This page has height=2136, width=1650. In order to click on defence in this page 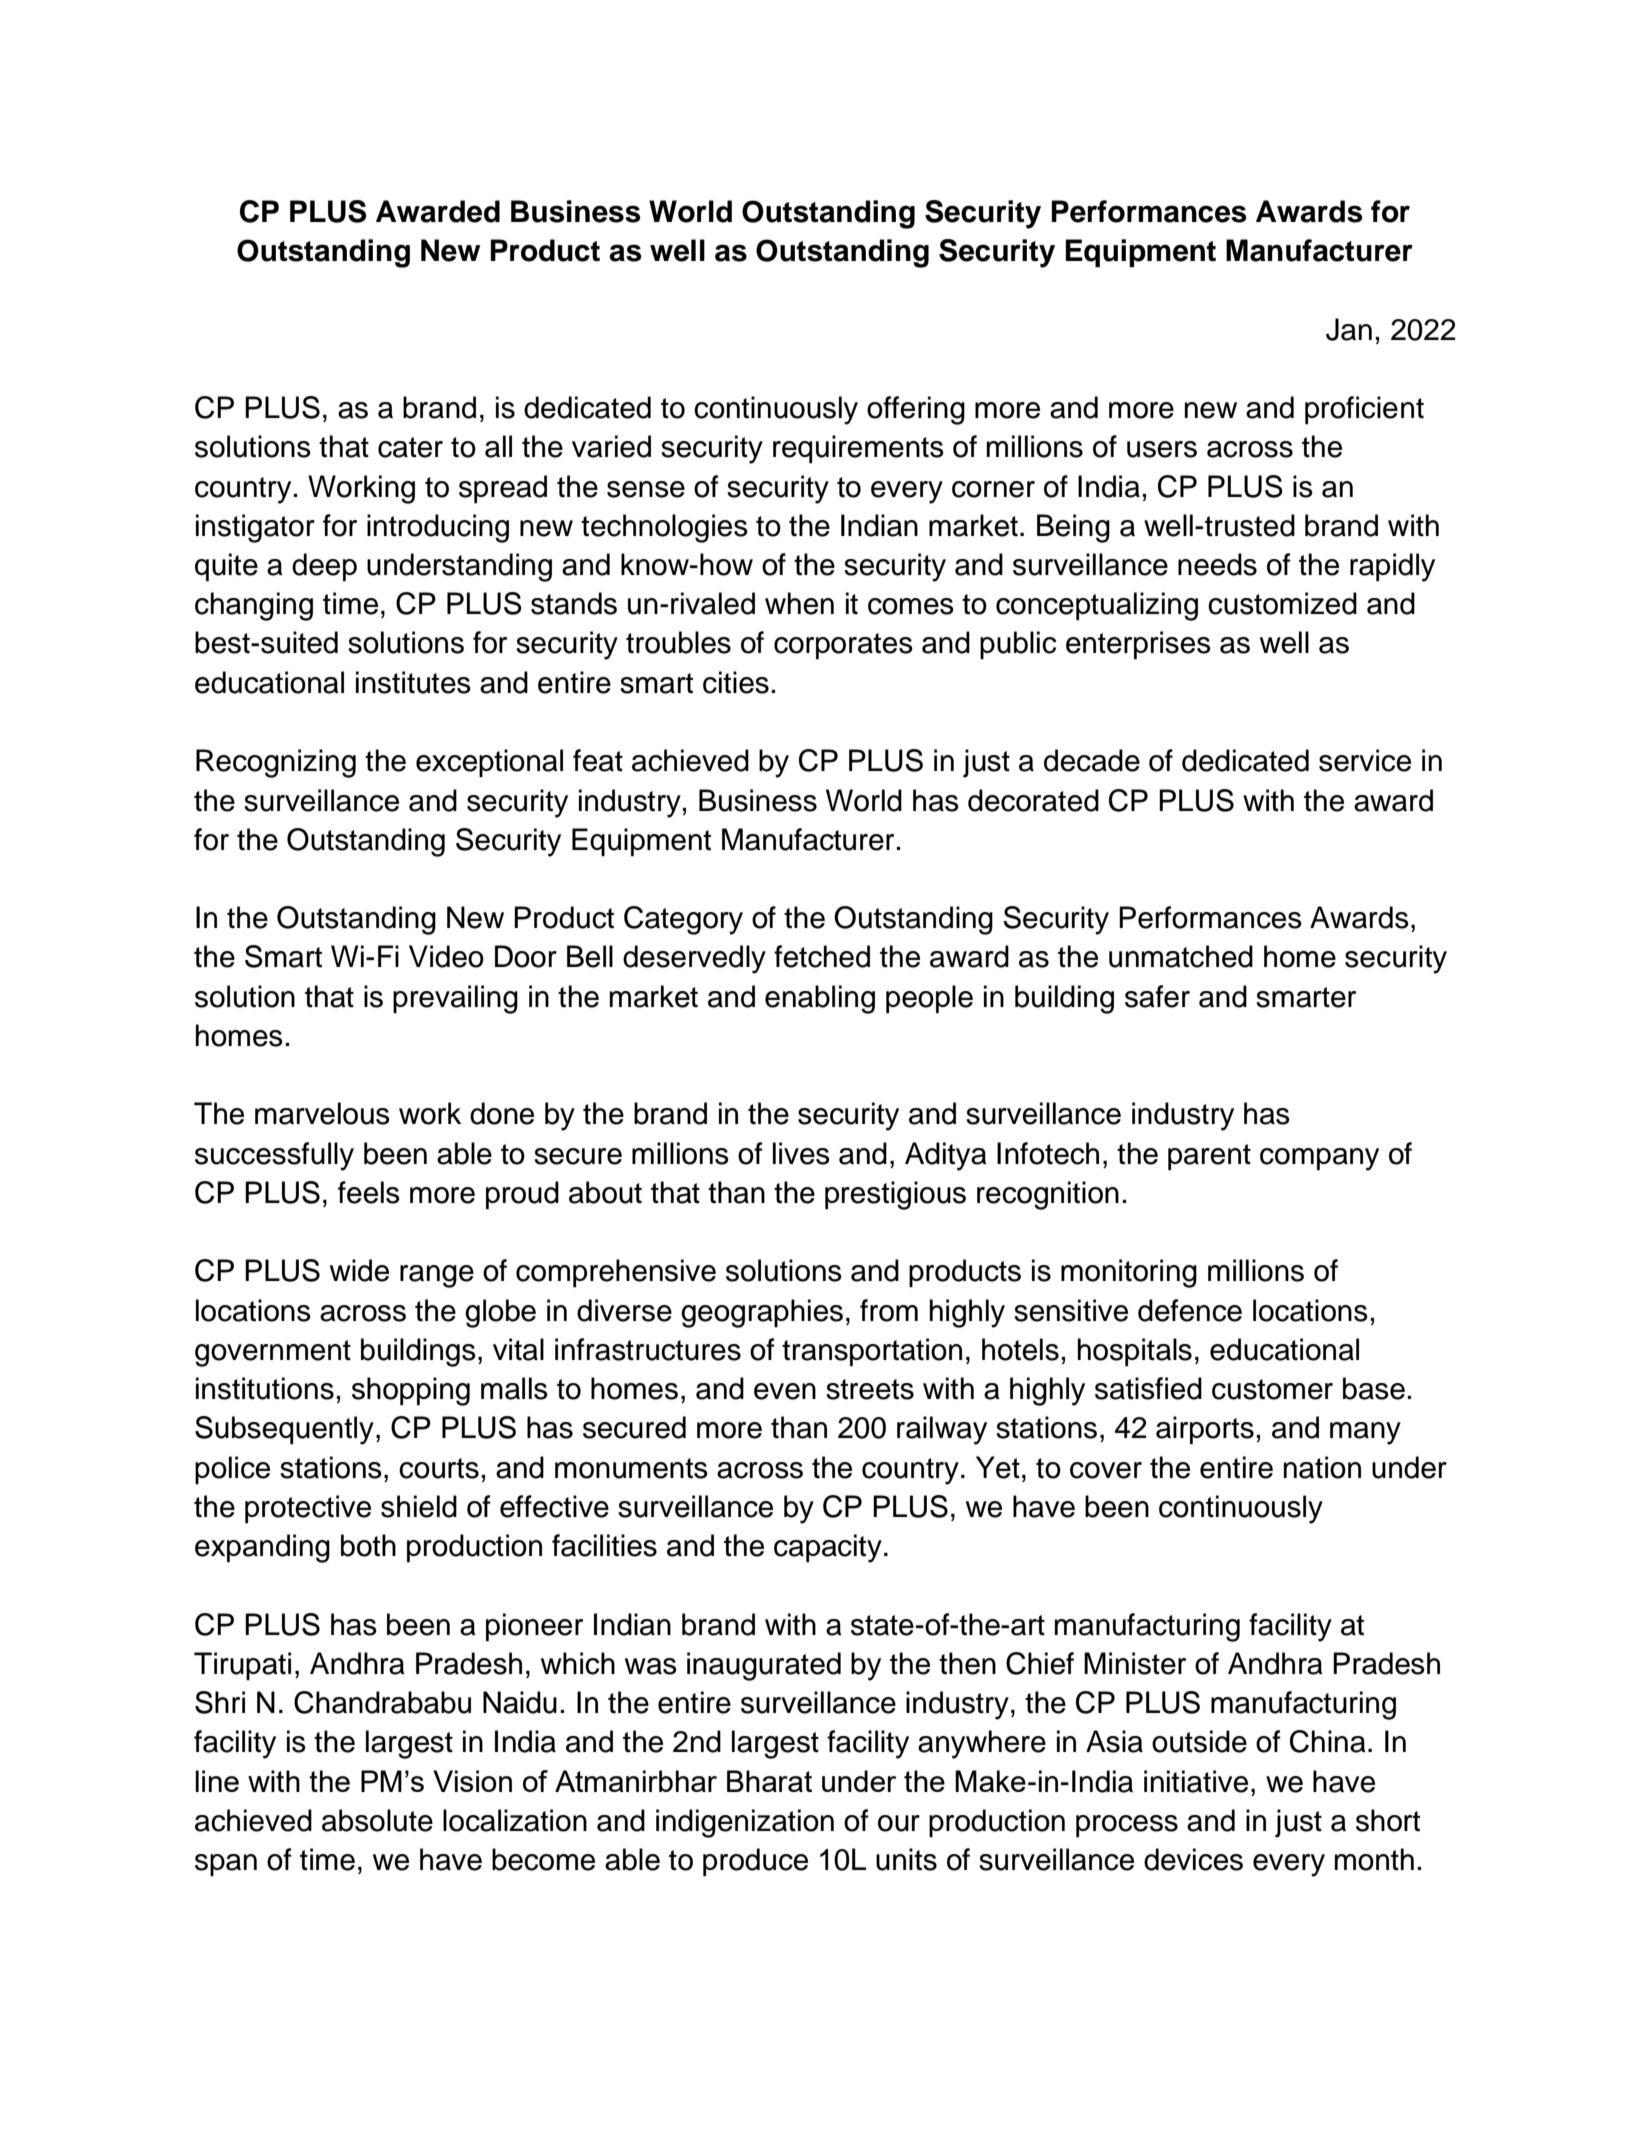, I will do `click(1190, 1310)`.
